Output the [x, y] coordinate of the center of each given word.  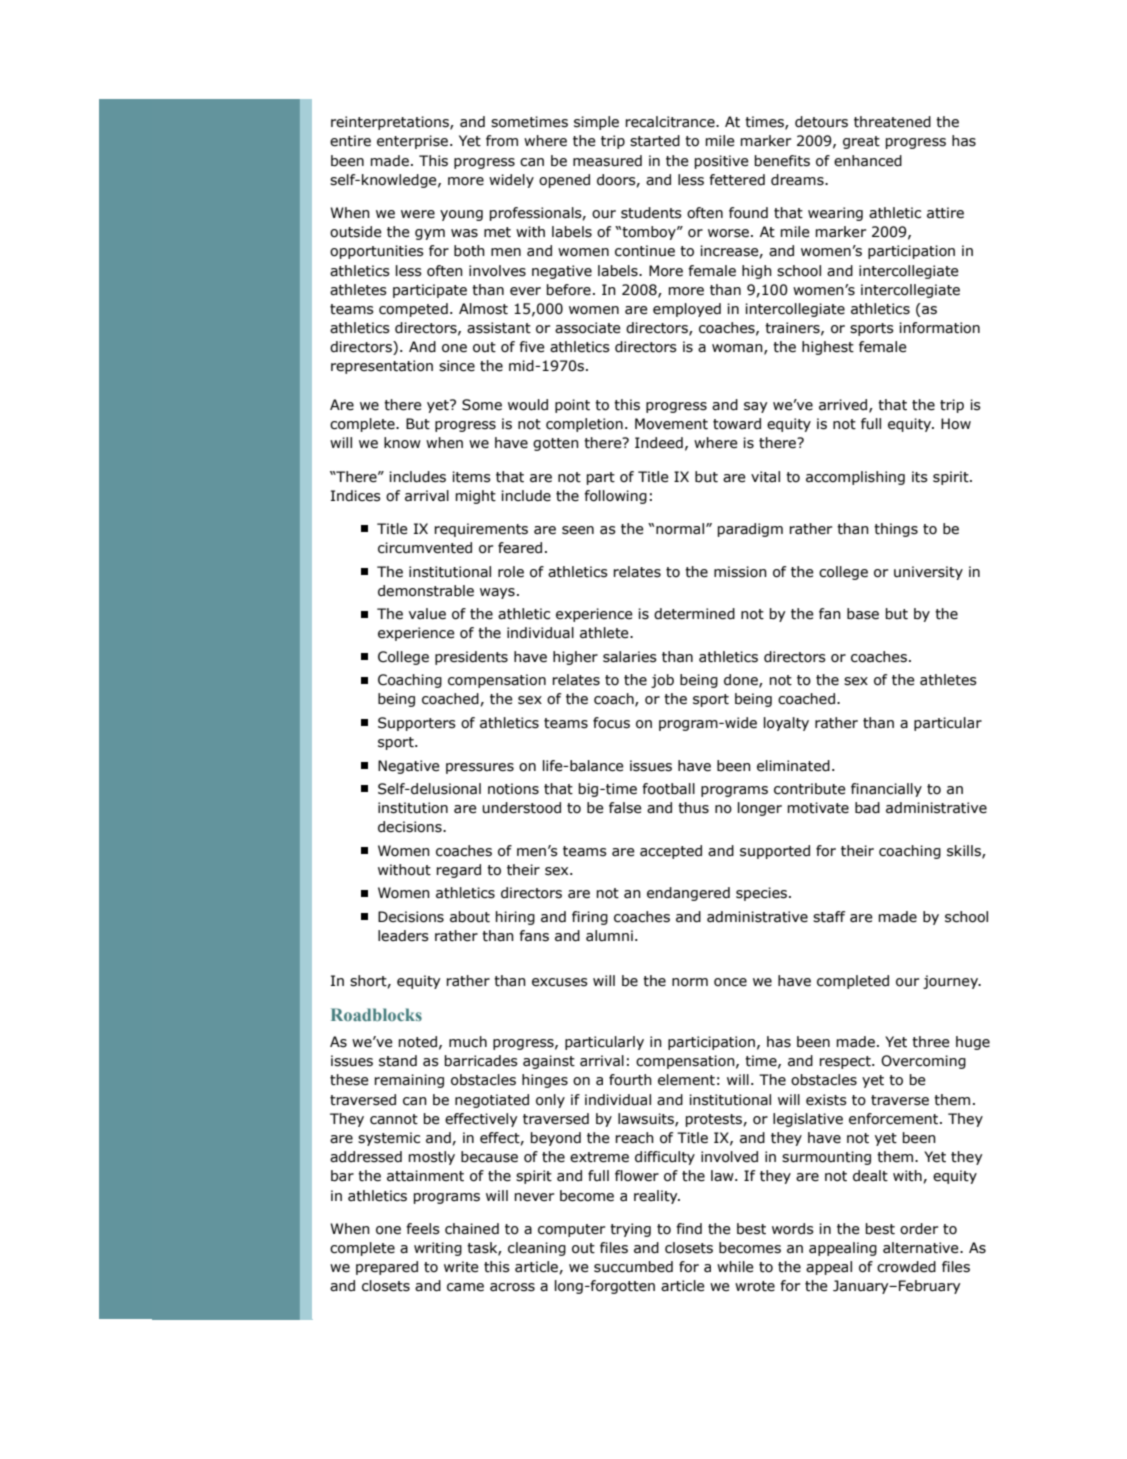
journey [952, 982]
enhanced [868, 161]
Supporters [417, 724]
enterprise [414, 142]
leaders [403, 936]
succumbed [633, 1267]
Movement [671, 424]
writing [438, 1249]
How [956, 424]
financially [886, 790]
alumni [609, 936]
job [662, 681]
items [471, 477]
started [655, 141]
